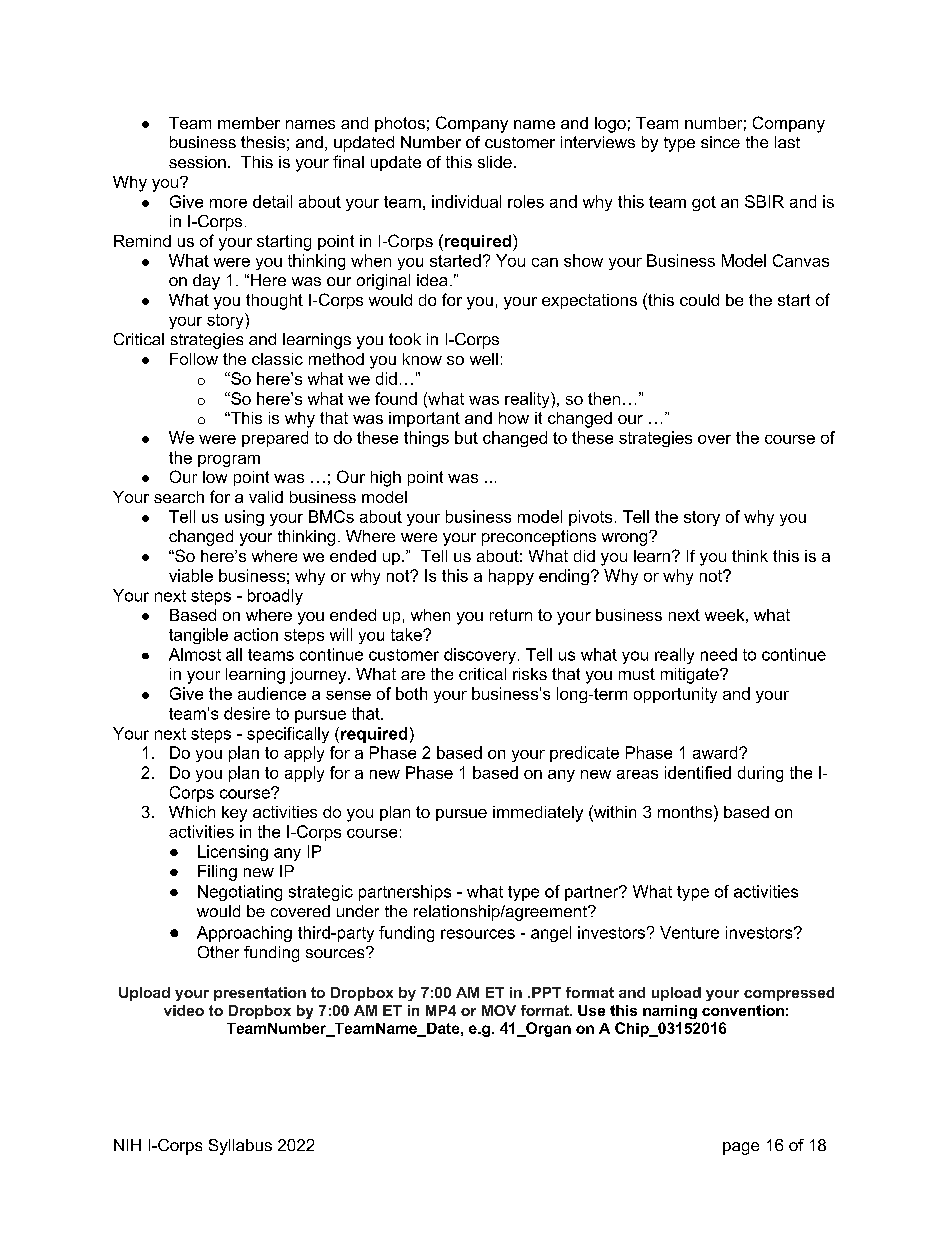 Image resolution: width=952 pixels, height=1233 pixels. What do you see at coordinates (719, 654) in the screenshot?
I see `need` at bounding box center [719, 654].
